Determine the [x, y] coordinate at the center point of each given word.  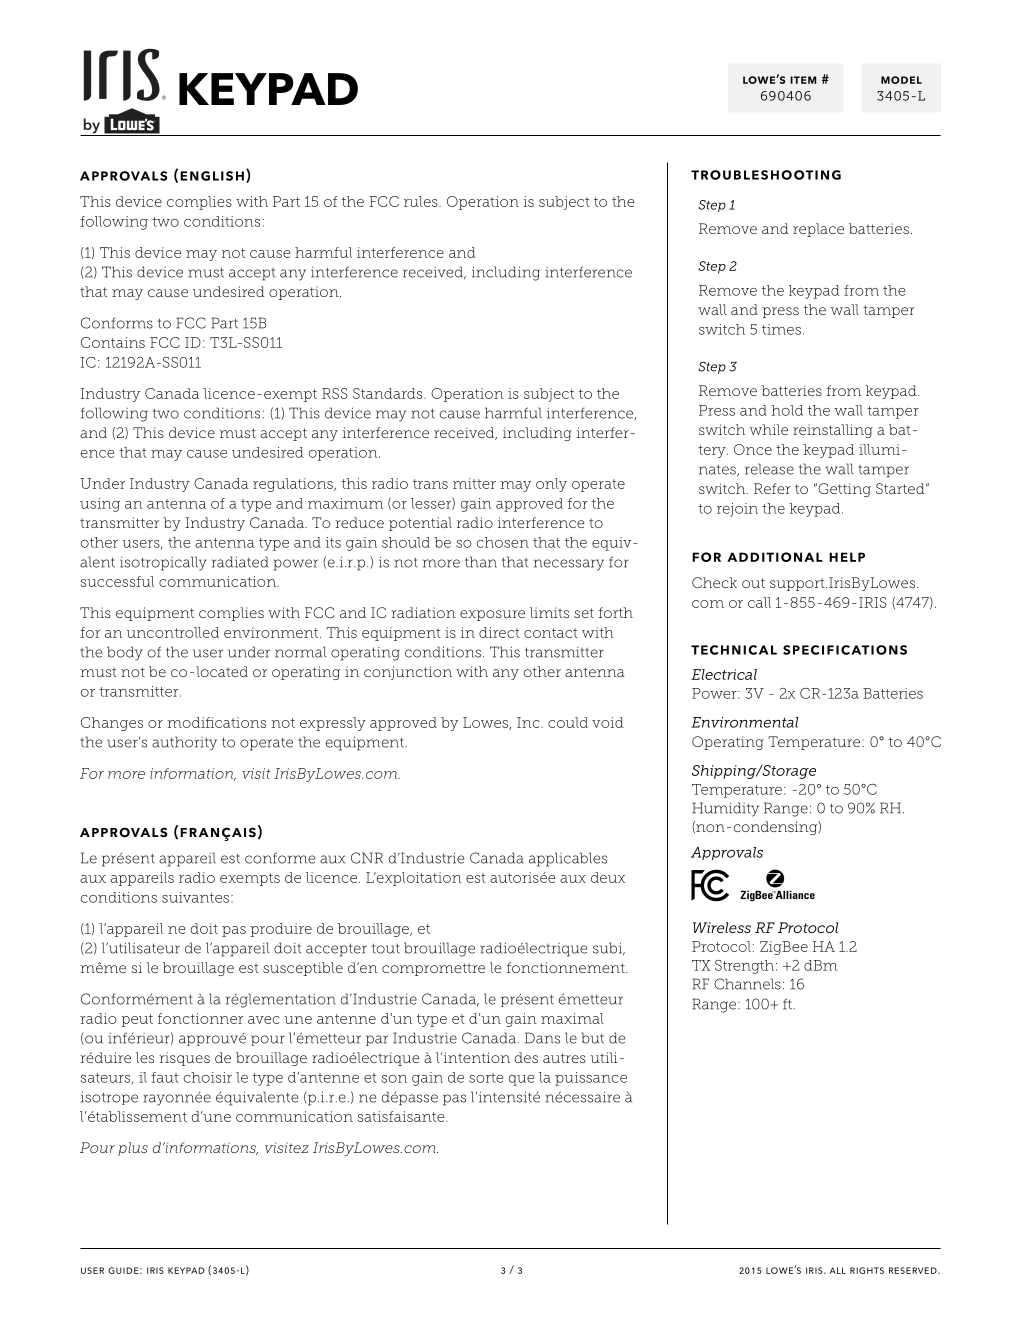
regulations [294, 485]
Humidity [725, 809]
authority [184, 743]
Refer [772, 488]
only [551, 485]
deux [608, 877]
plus [133, 1149]
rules [422, 201]
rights [867, 1270]
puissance [591, 1079]
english [212, 176]
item [803, 80]
